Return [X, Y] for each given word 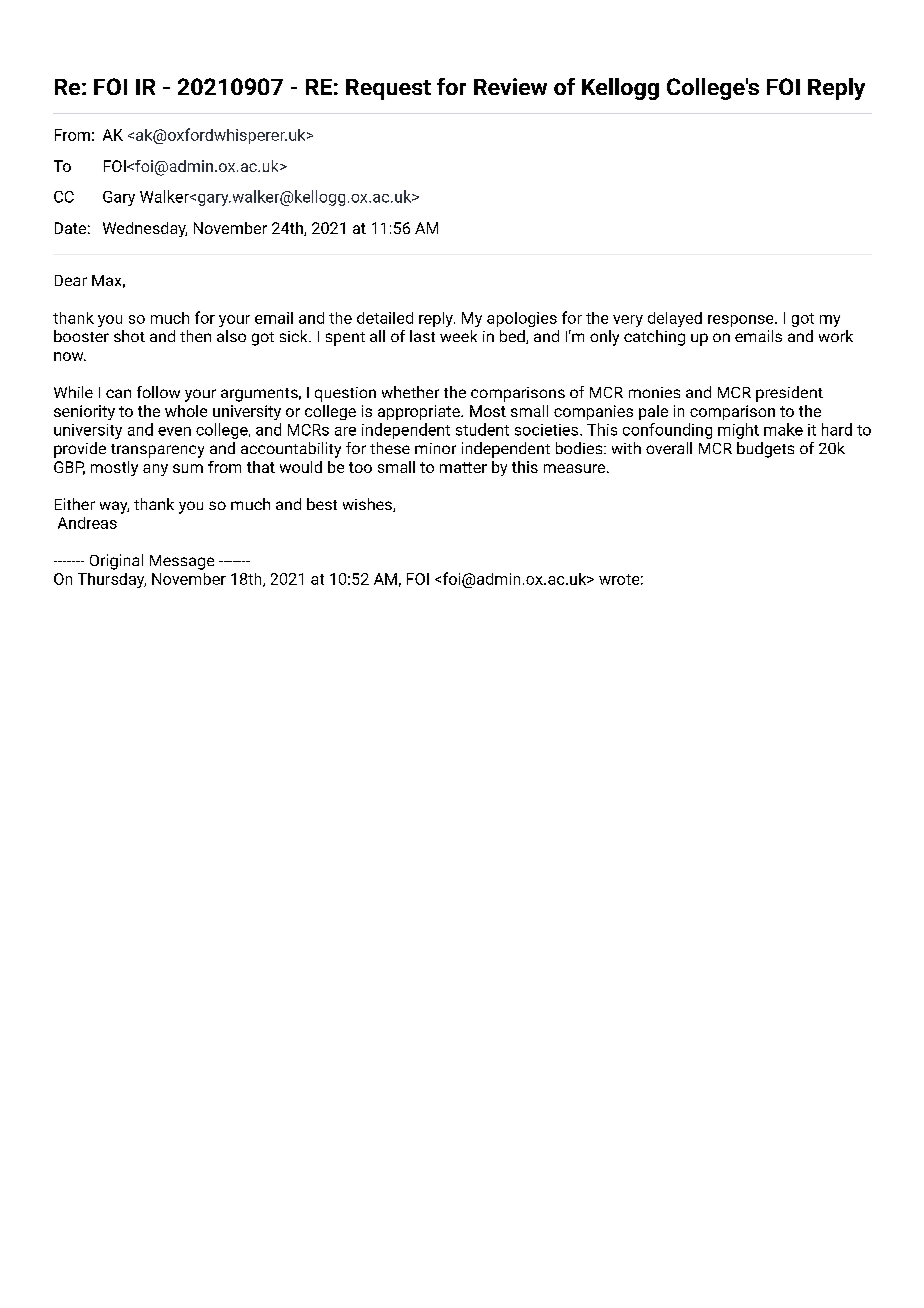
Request [388, 89]
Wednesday [145, 229]
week [458, 336]
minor [435, 448]
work [836, 336]
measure [576, 468]
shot [129, 336]
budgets [765, 450]
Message [182, 562]
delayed [675, 319]
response [742, 321]
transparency [157, 451]
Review [510, 86]
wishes [368, 505]
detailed [385, 318]
